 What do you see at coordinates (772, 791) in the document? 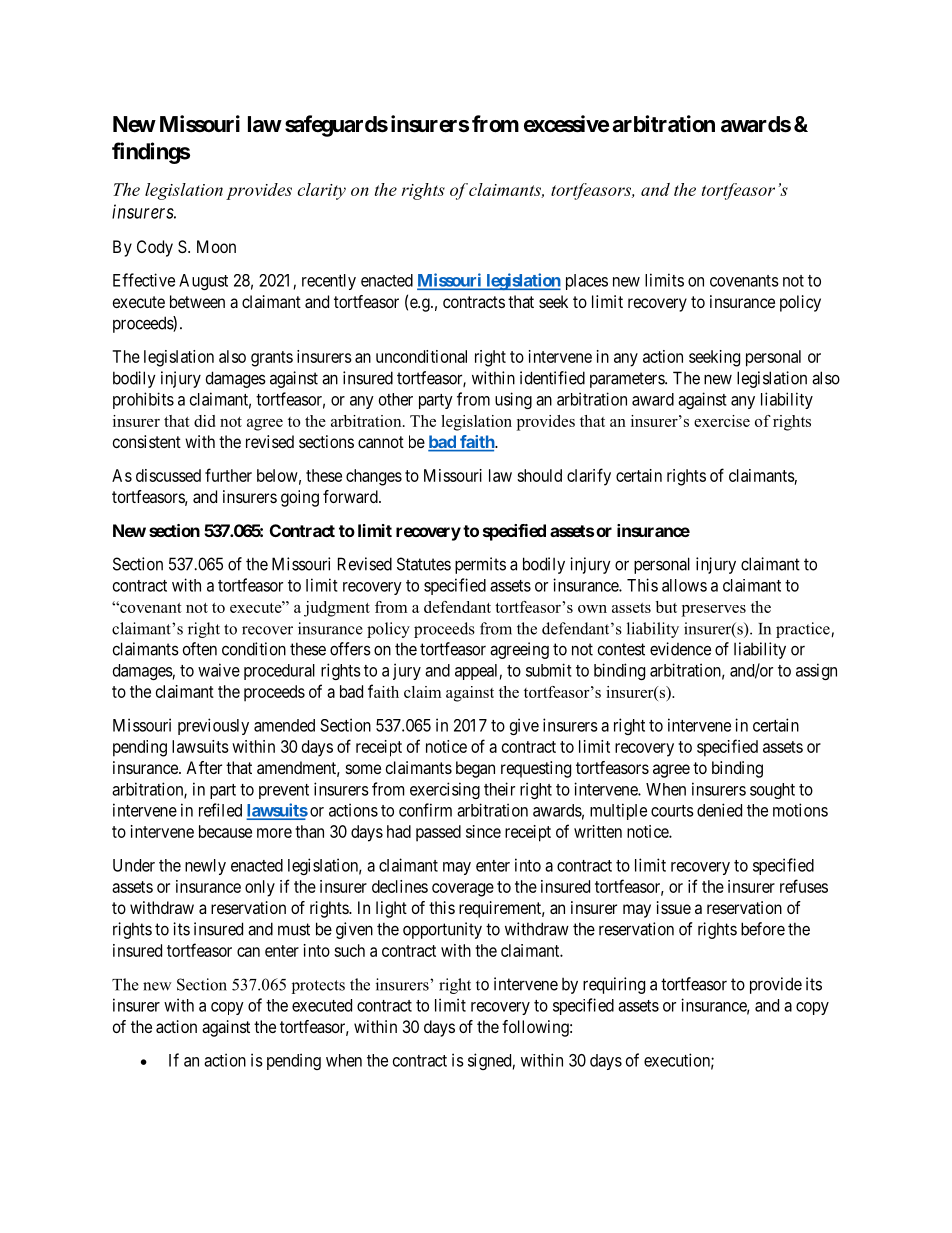
I see `sought` at bounding box center [772, 791].
